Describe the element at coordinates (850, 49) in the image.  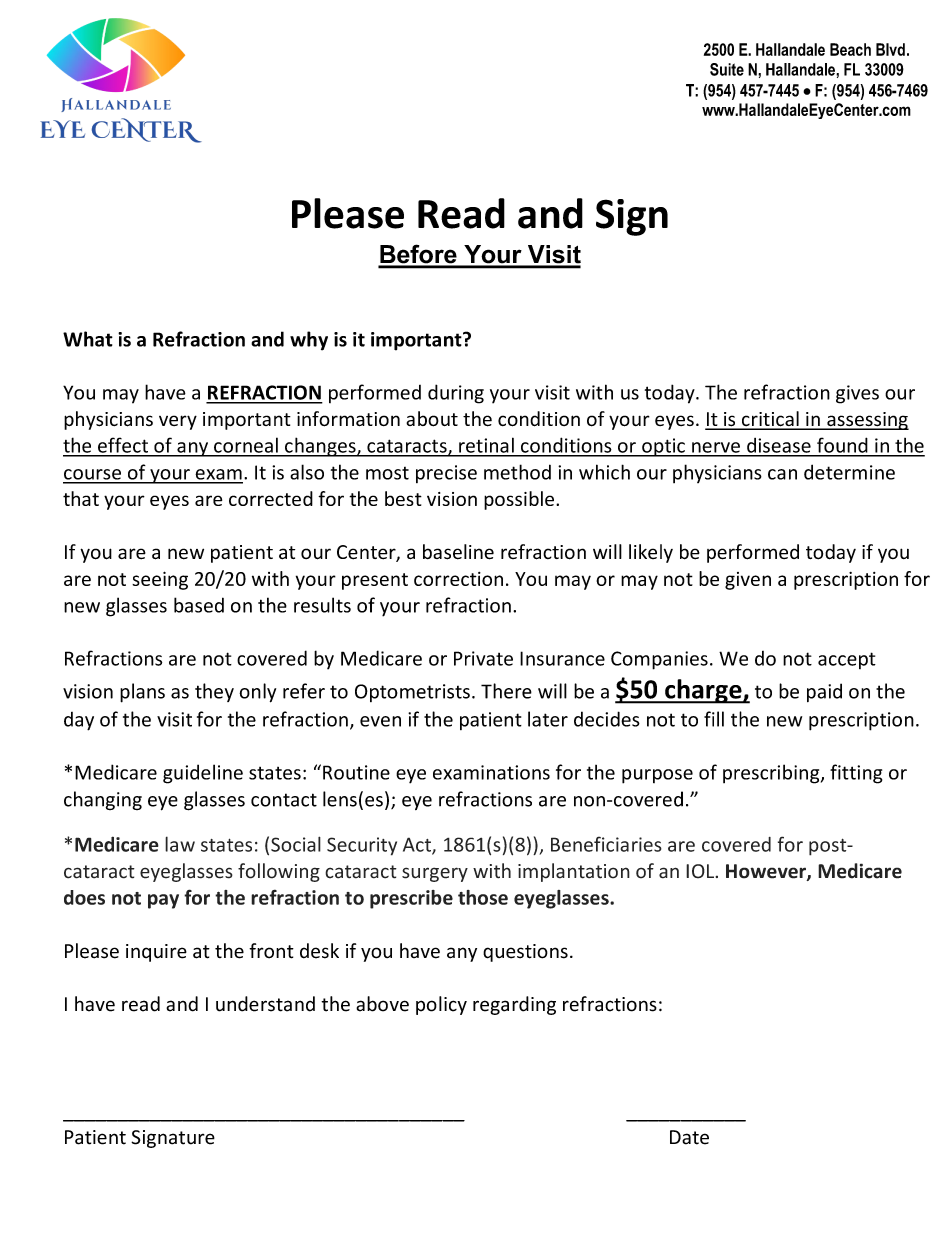
I see `Beach` at that location.
